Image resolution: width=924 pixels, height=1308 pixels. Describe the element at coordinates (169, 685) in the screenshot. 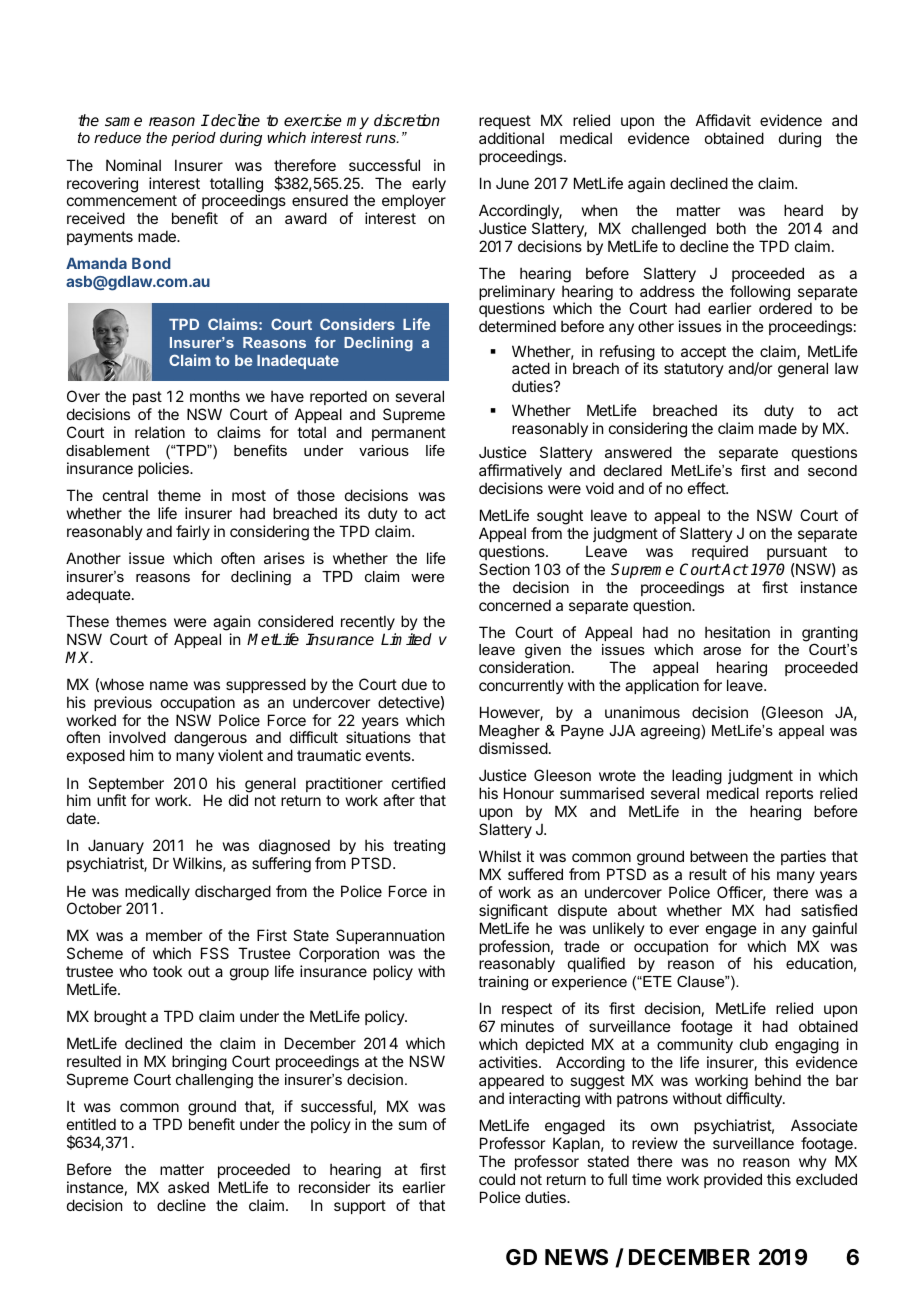

I see `name` at that location.
